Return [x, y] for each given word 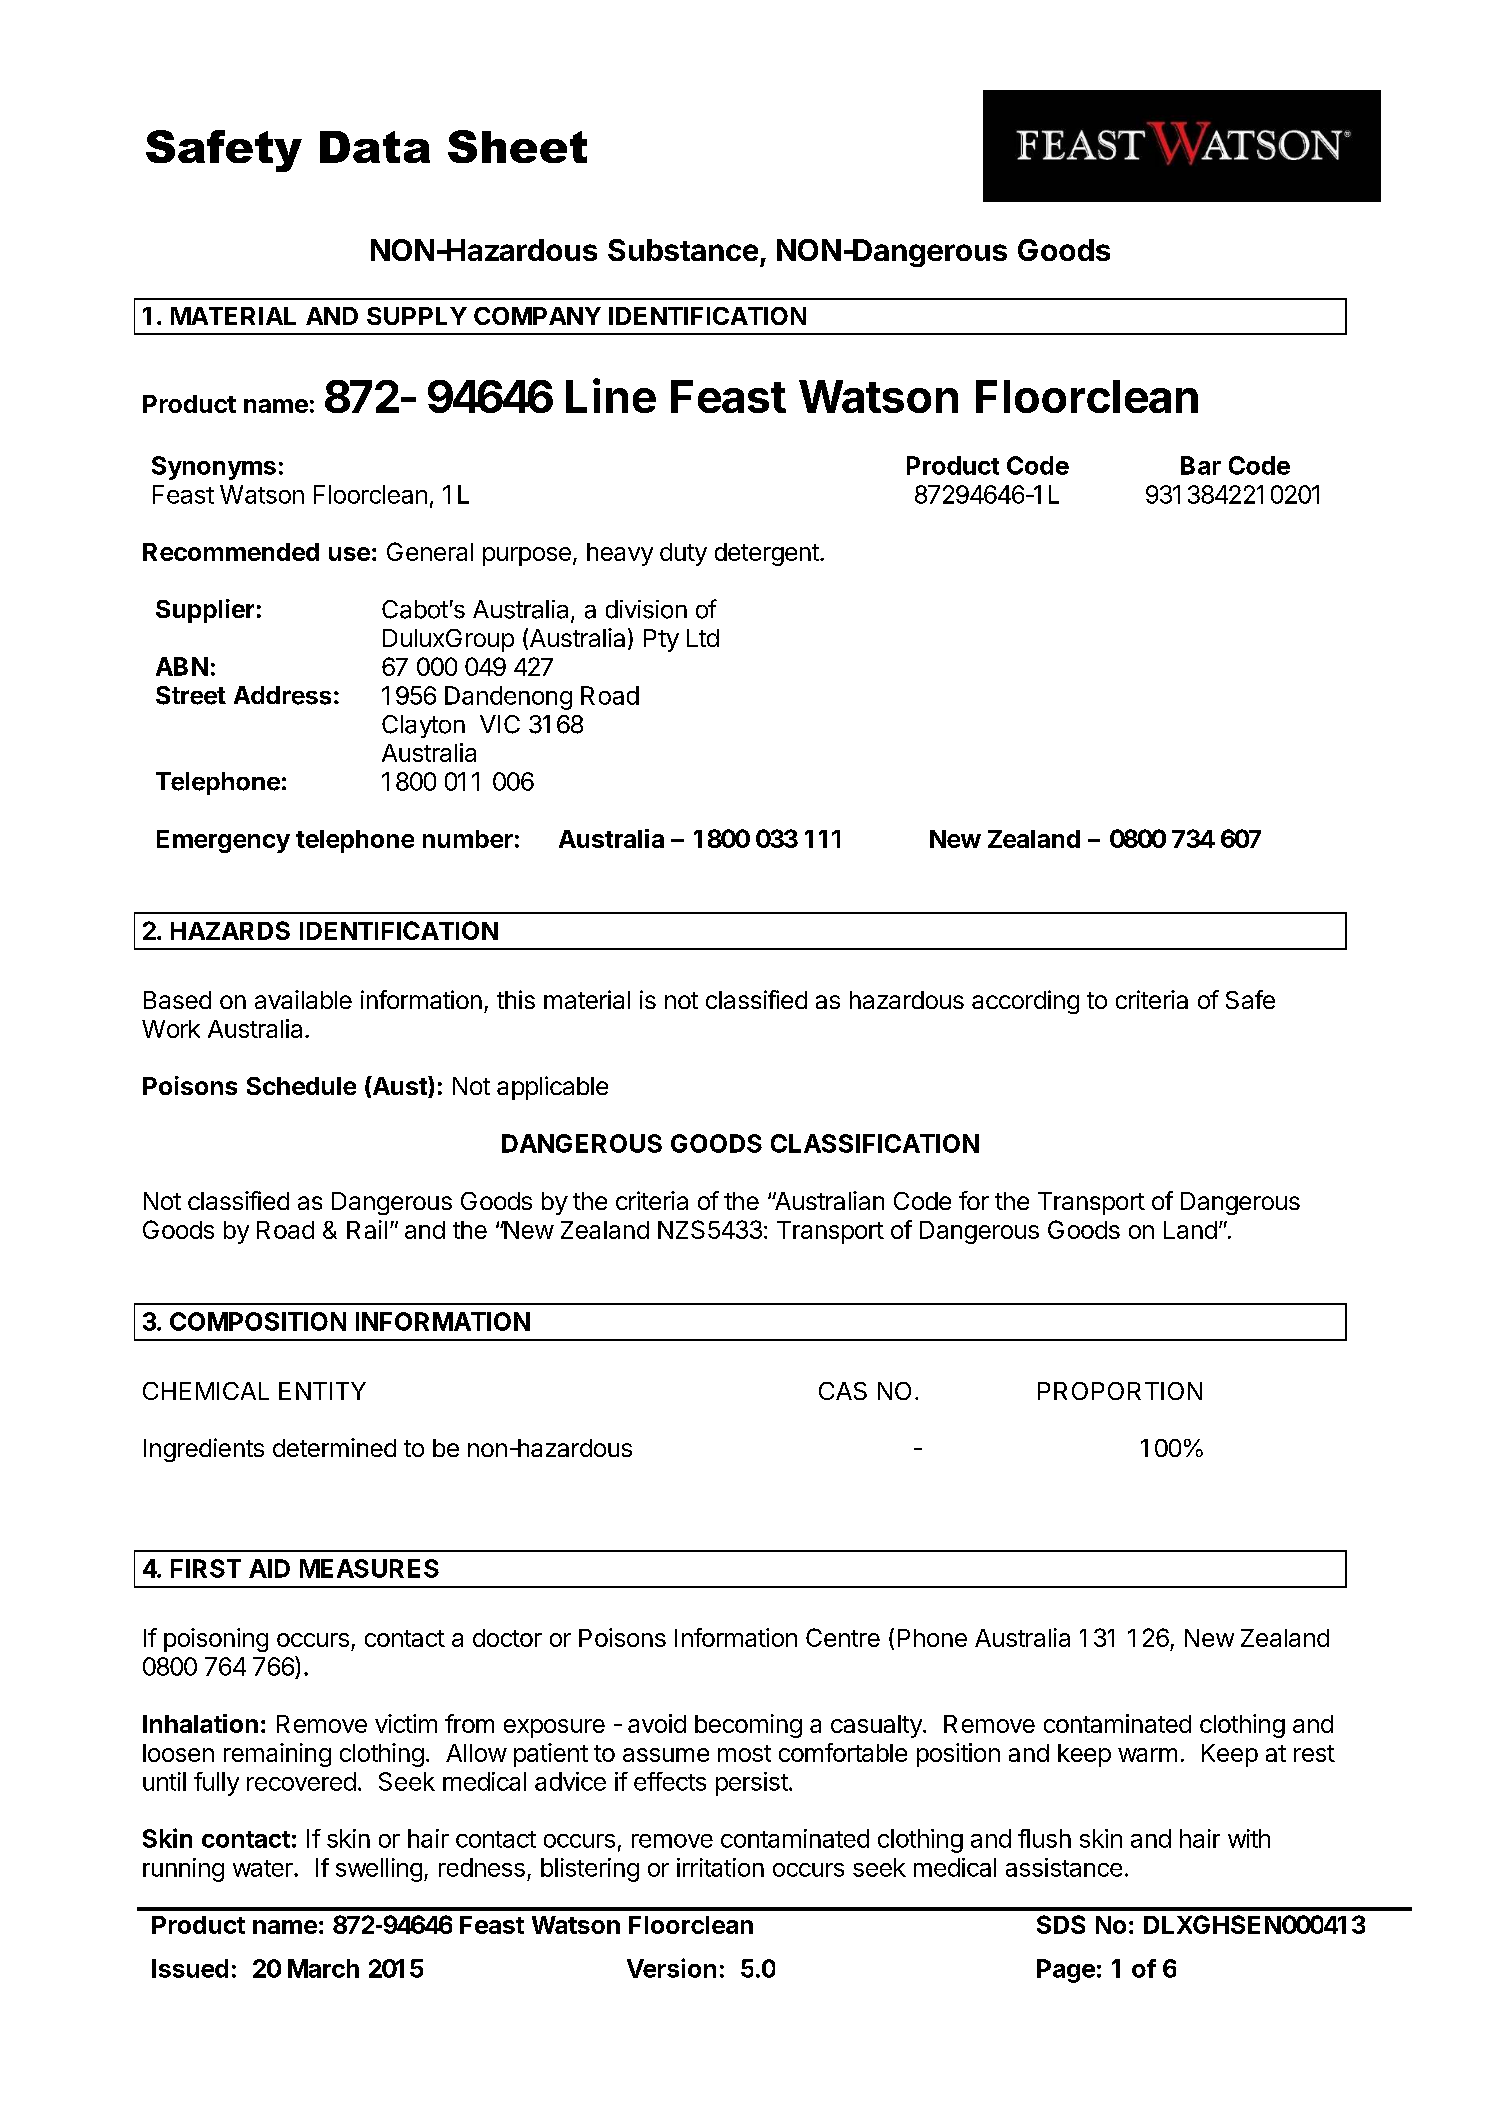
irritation [720, 1867]
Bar [1201, 465]
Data [375, 147]
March [323, 1968]
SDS [1061, 1924]
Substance [683, 250]
